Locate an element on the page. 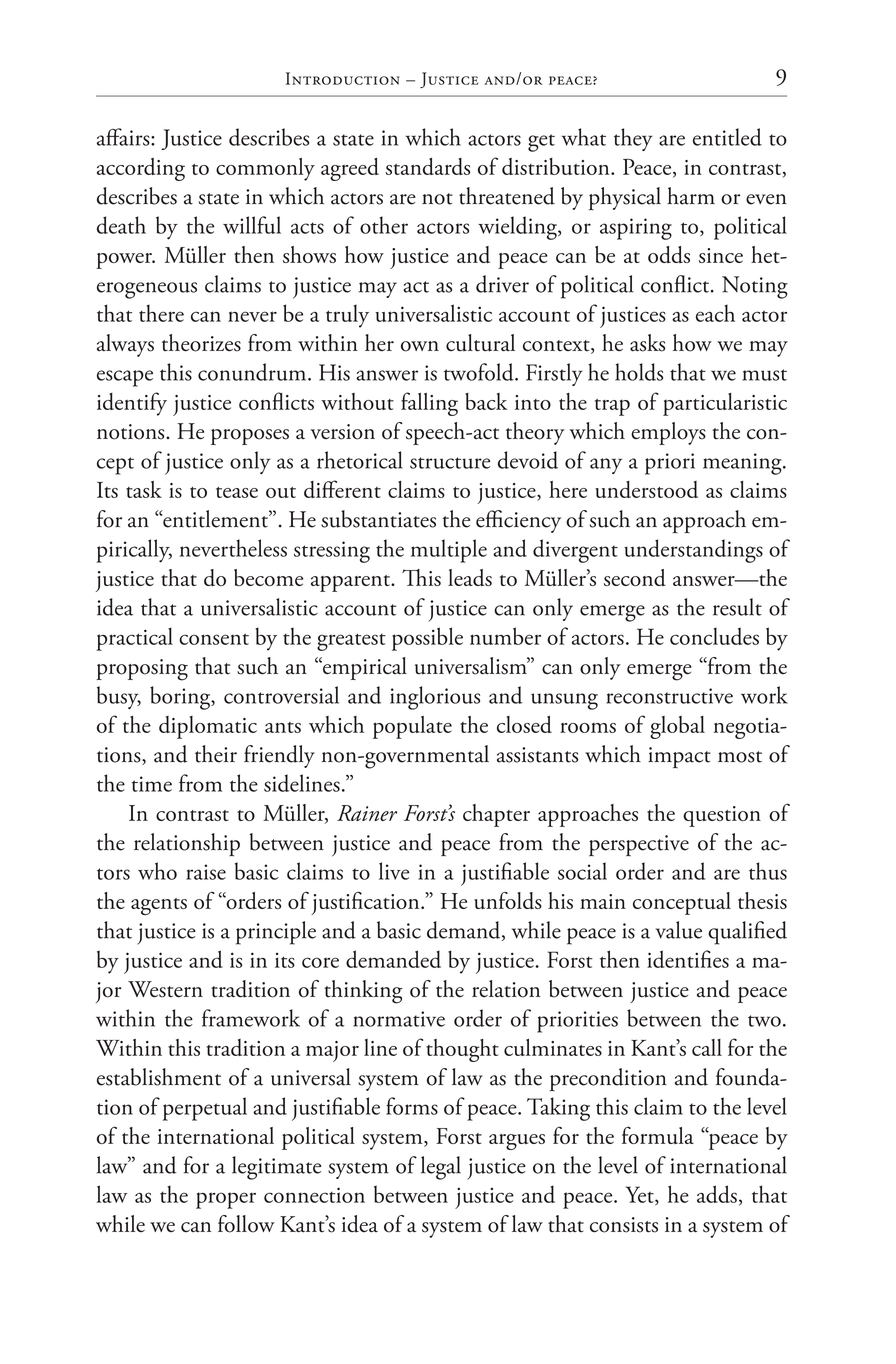 This image has height=1364, width=896. legal is located at coordinates (441, 1168).
